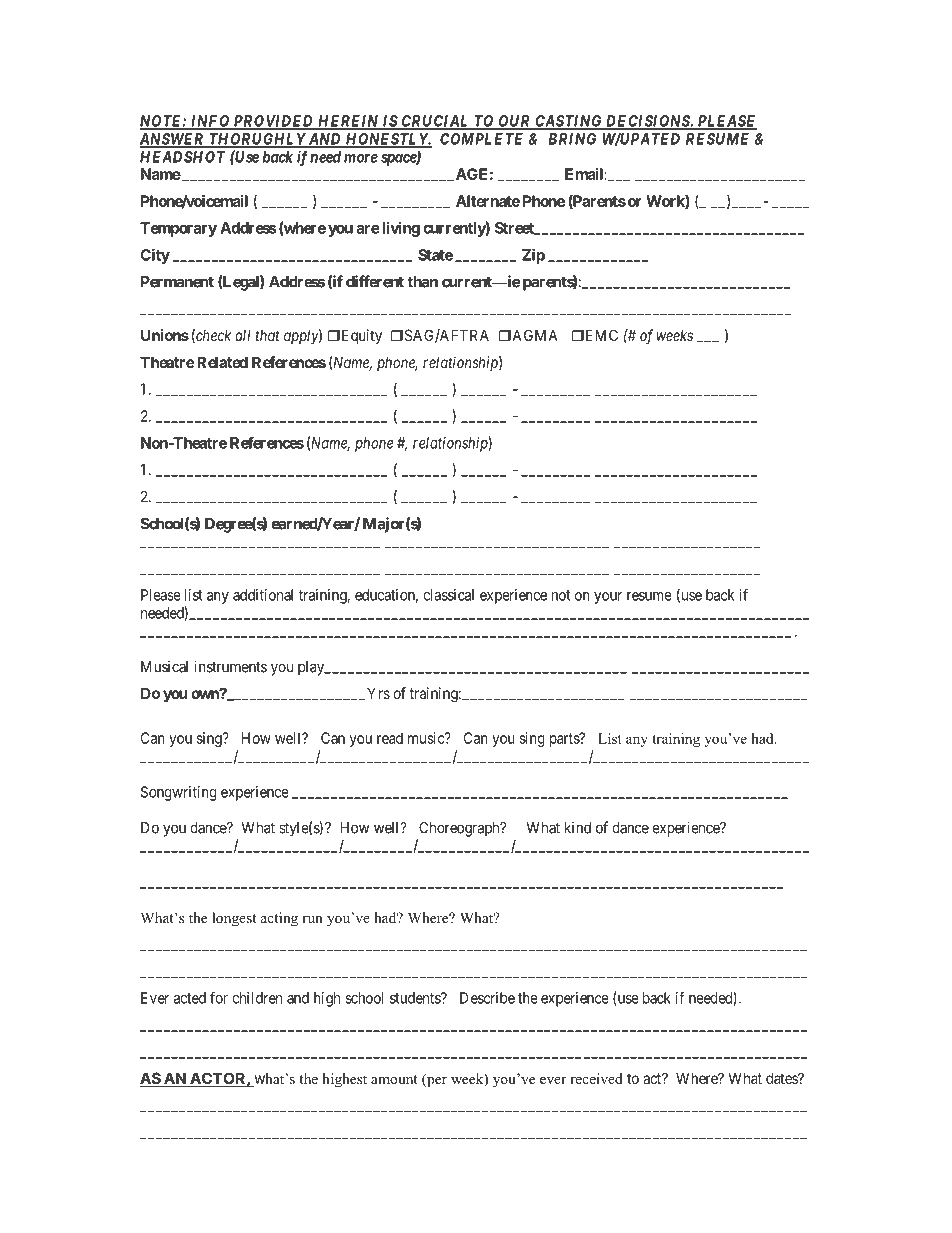 Image resolution: width=952 pixels, height=1233 pixels. Describe the element at coordinates (210, 122) in the screenshot. I see `INFO` at that location.
